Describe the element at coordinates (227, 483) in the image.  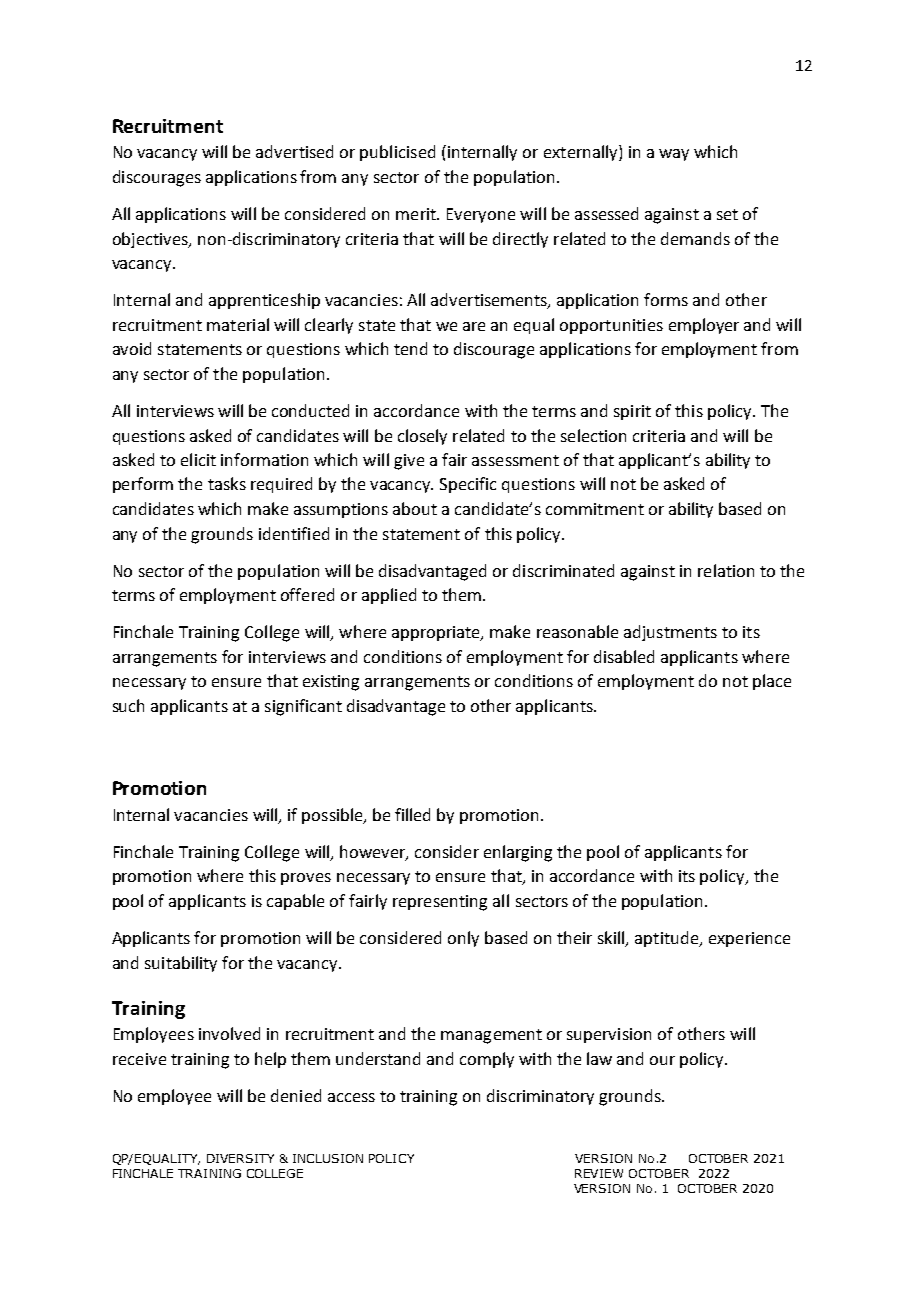
I see `tasks` at that location.
